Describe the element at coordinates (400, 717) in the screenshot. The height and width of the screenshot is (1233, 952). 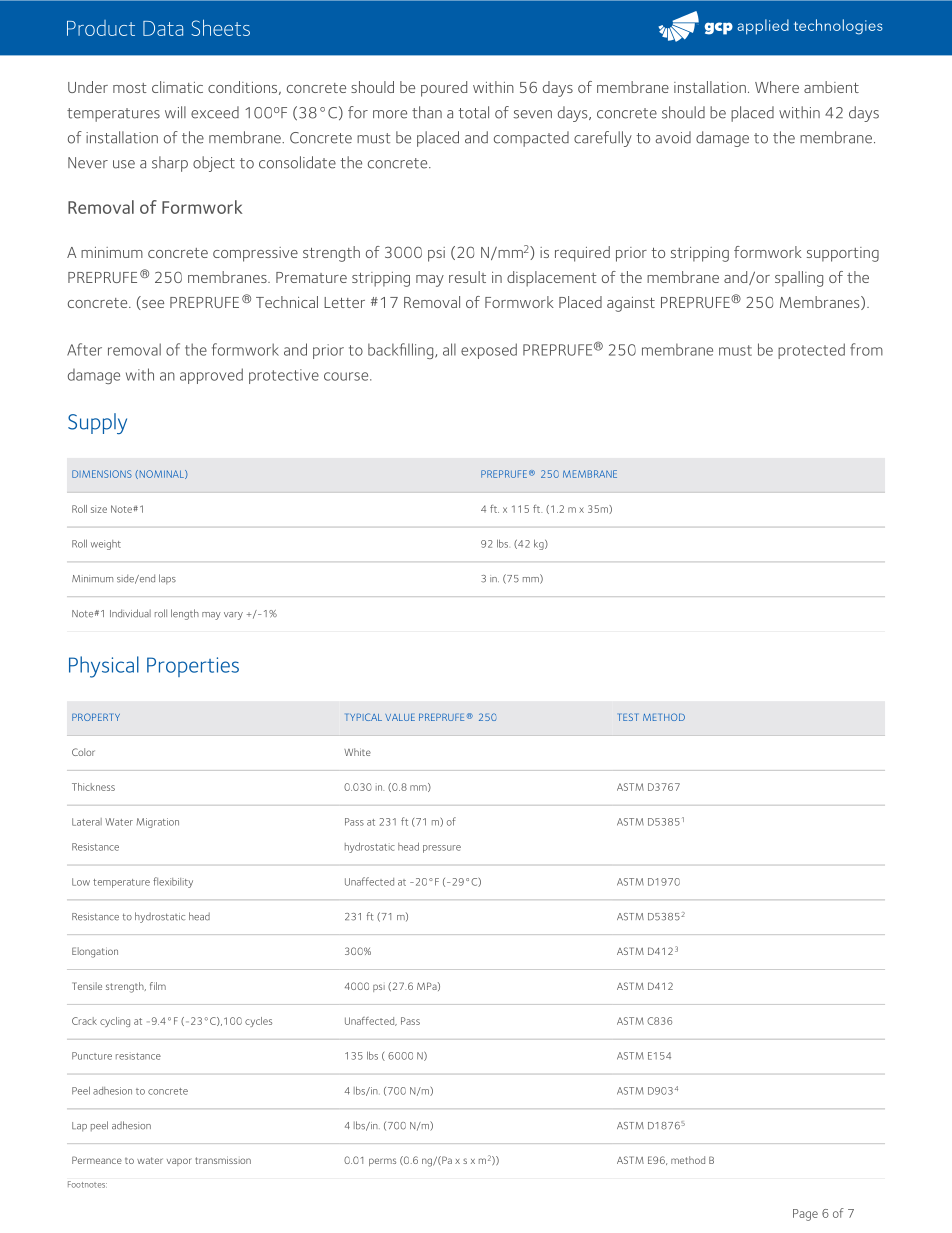
I see `VALUE` at that location.
